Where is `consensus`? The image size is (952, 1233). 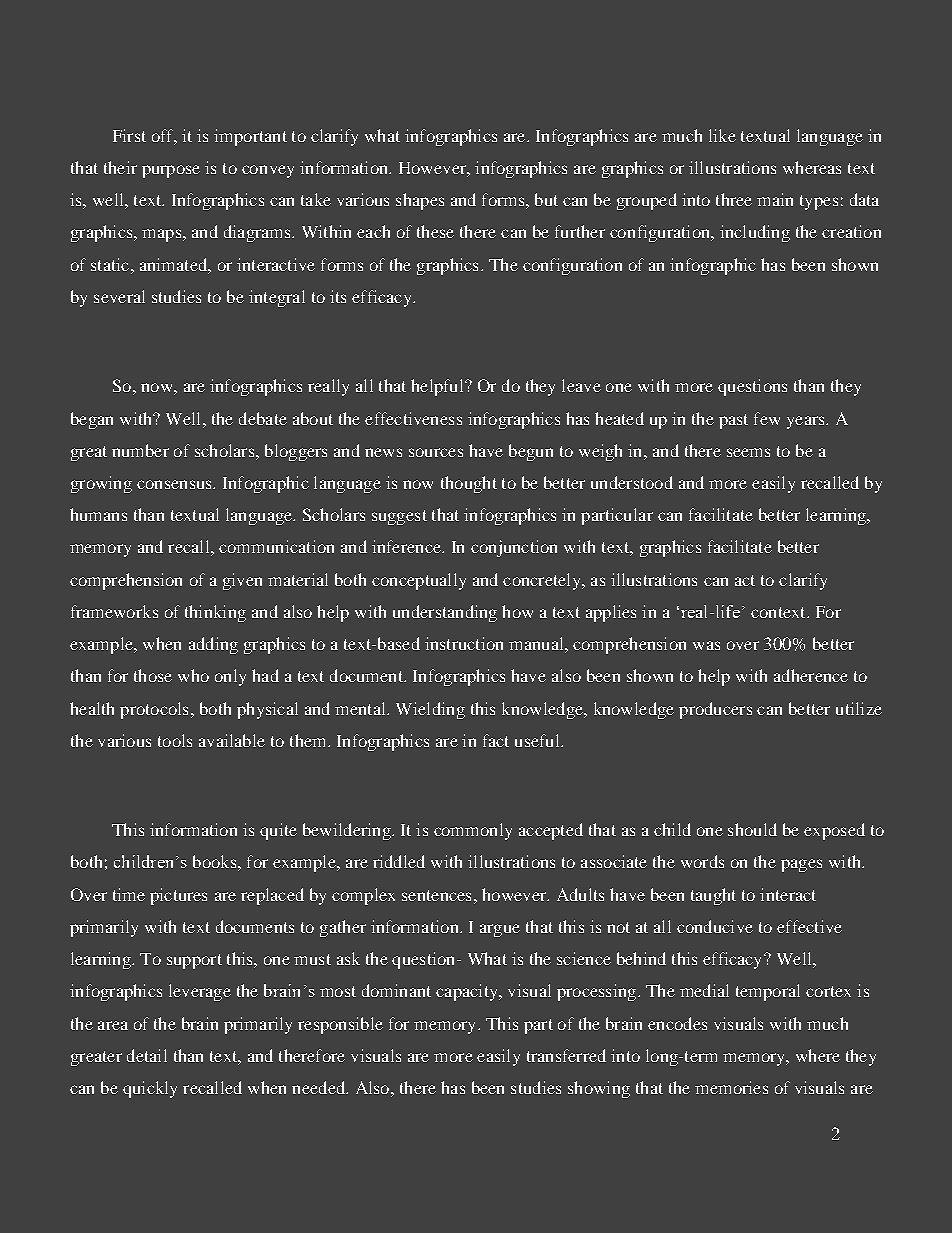
consensus is located at coordinates (175, 484).
